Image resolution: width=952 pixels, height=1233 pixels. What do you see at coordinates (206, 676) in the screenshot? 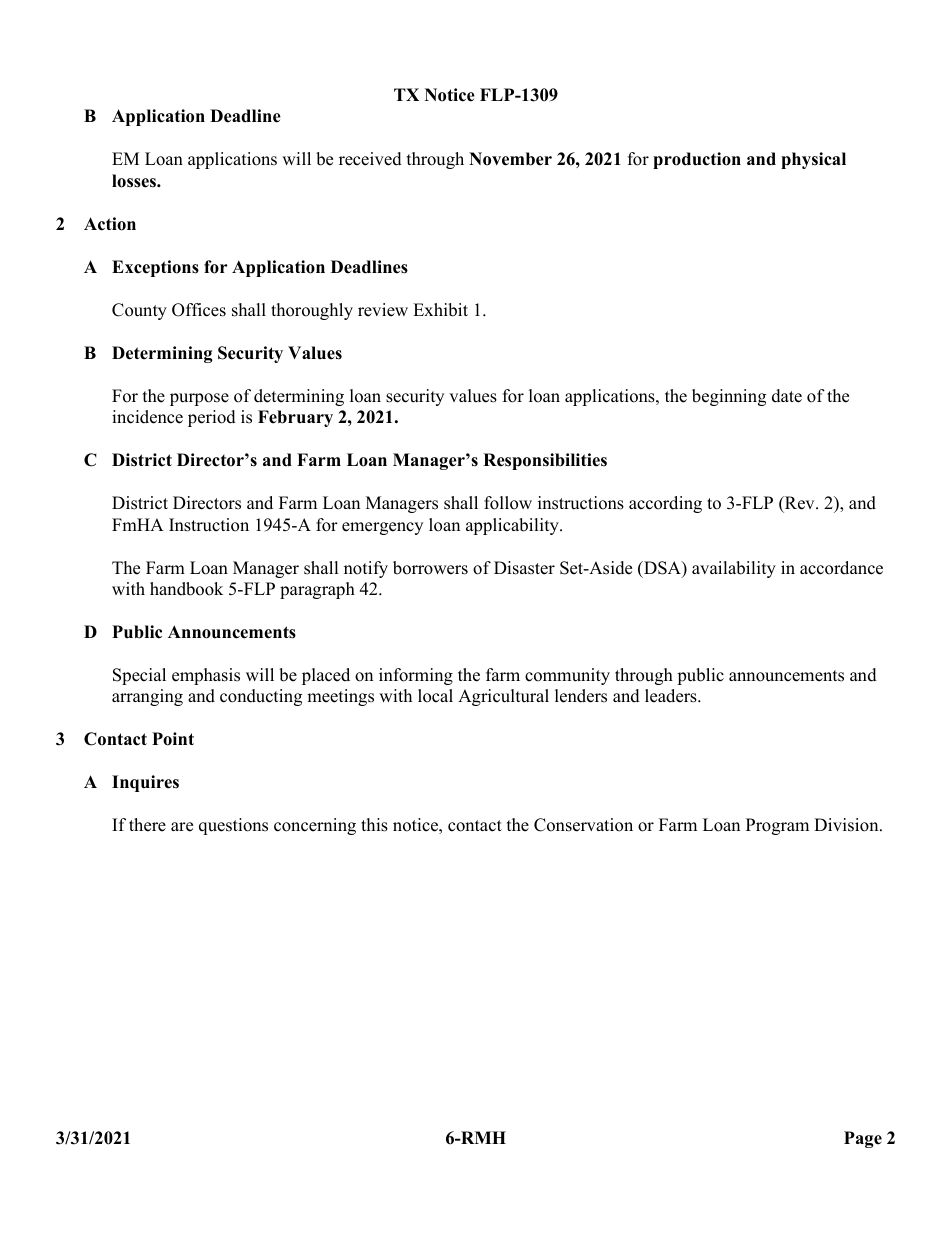
I see `emphasis` at bounding box center [206, 676].
